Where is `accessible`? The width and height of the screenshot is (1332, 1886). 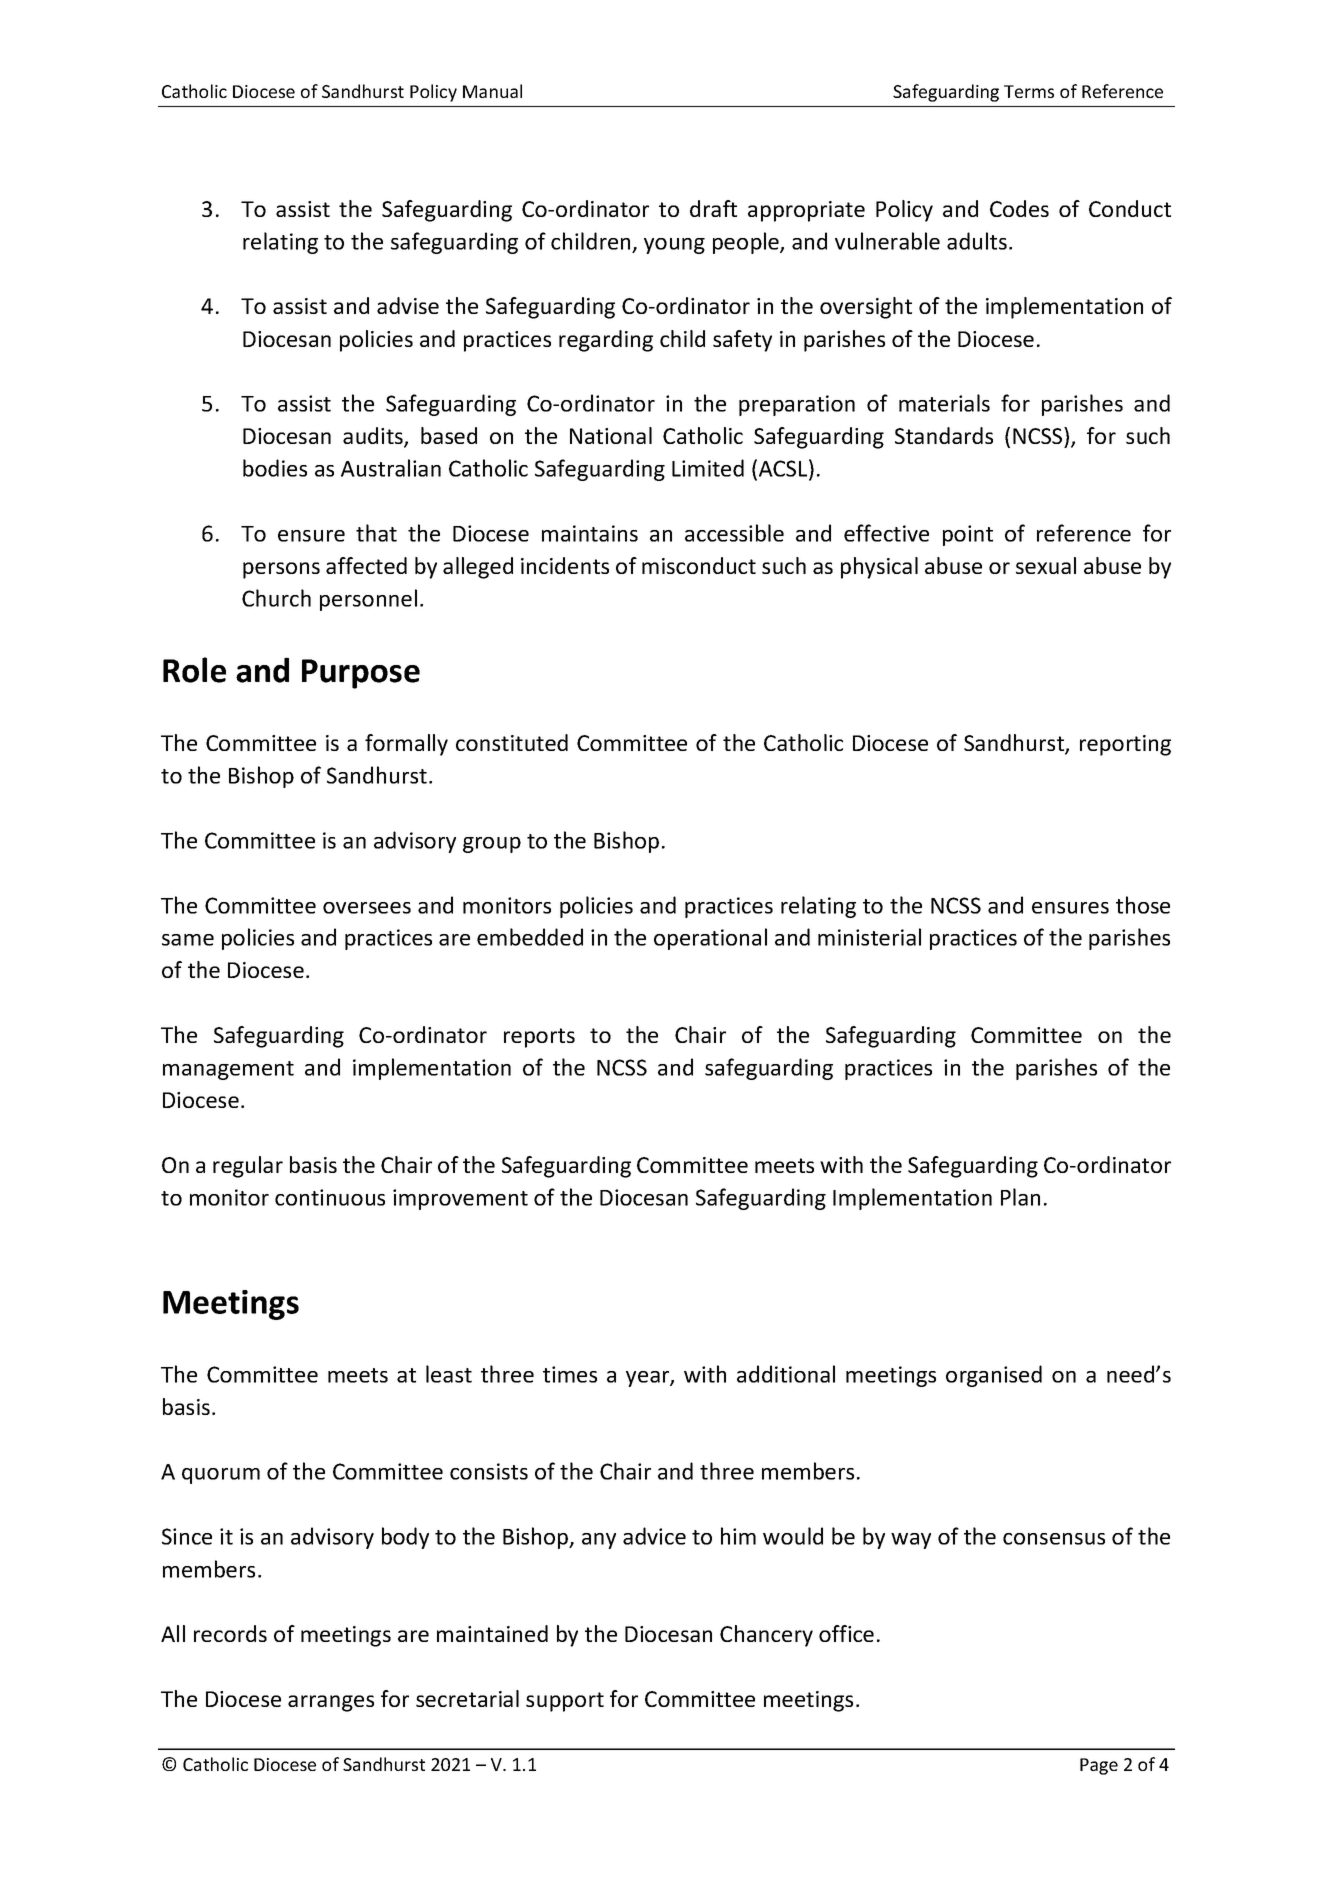
accessible is located at coordinates (734, 533).
